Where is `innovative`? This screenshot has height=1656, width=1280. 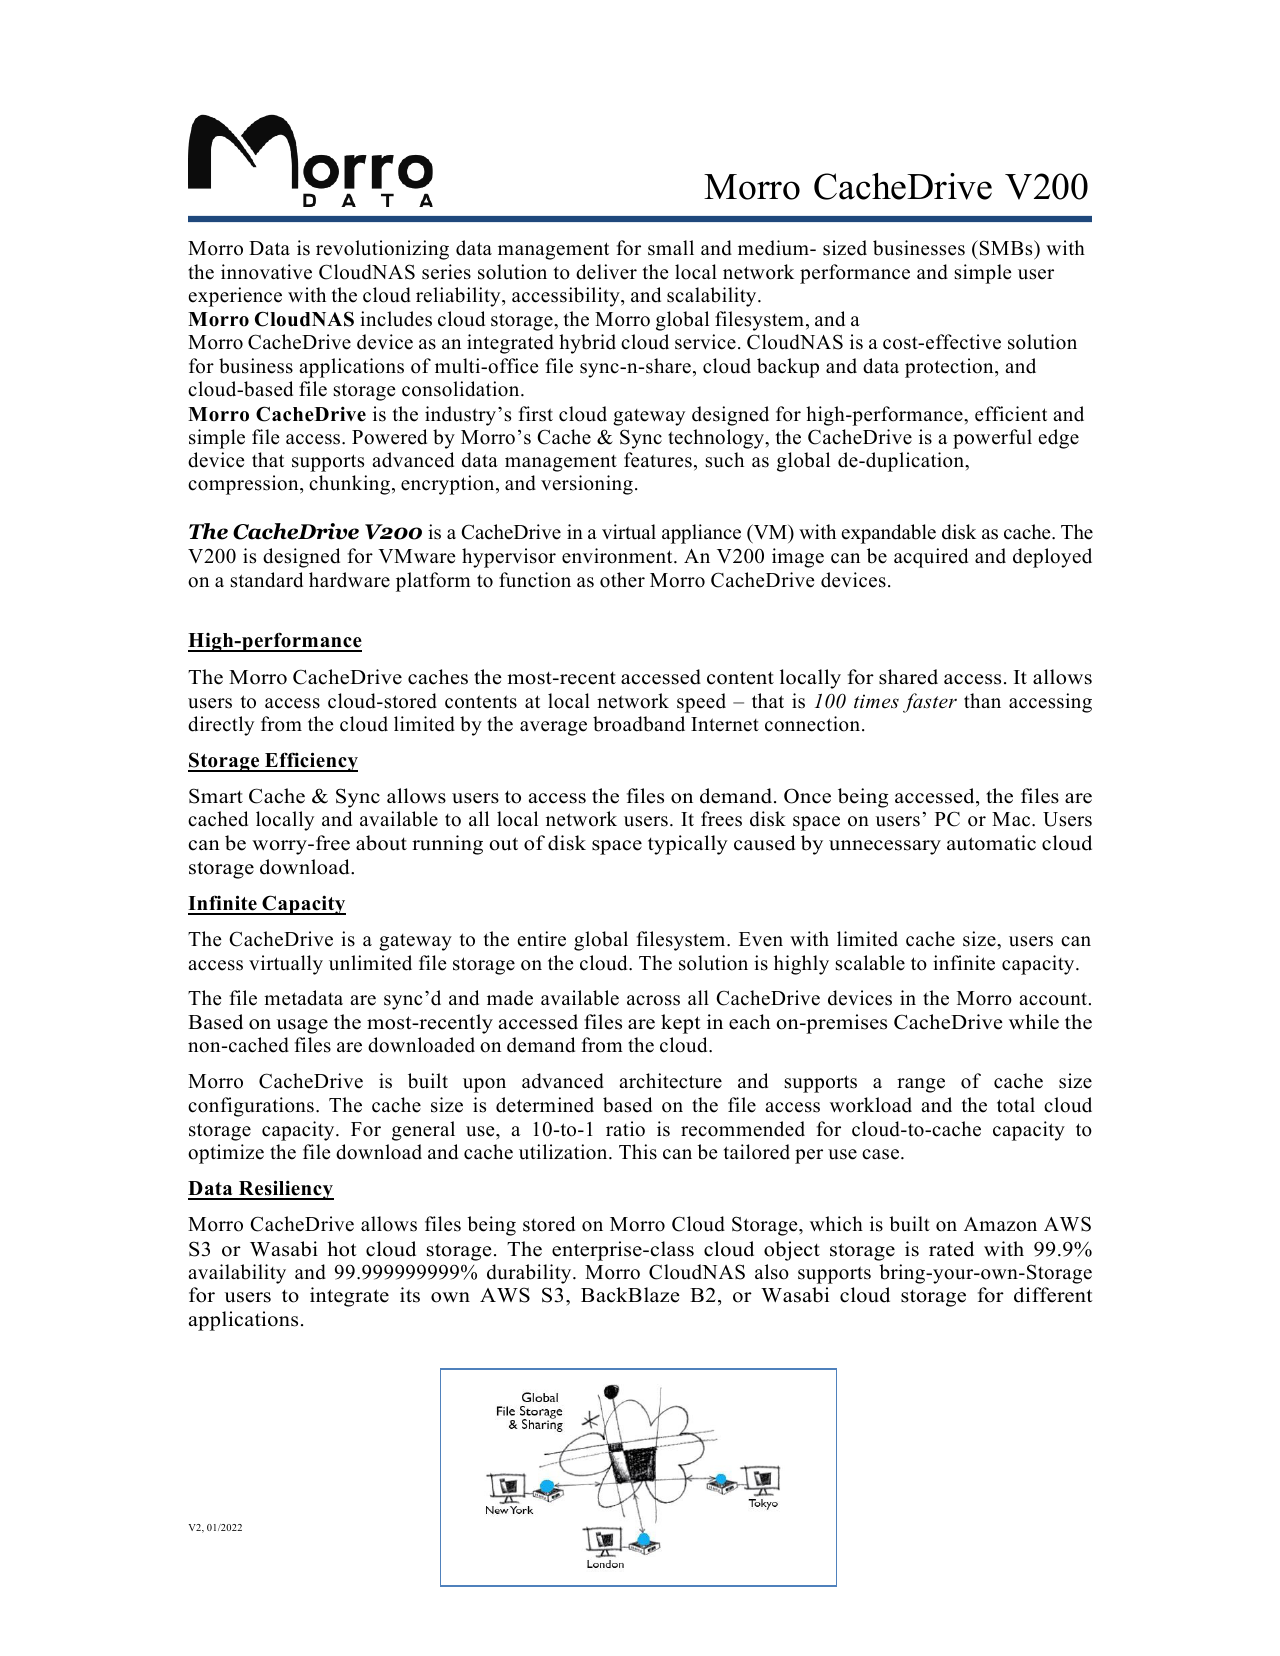 innovative is located at coordinates (266, 272).
